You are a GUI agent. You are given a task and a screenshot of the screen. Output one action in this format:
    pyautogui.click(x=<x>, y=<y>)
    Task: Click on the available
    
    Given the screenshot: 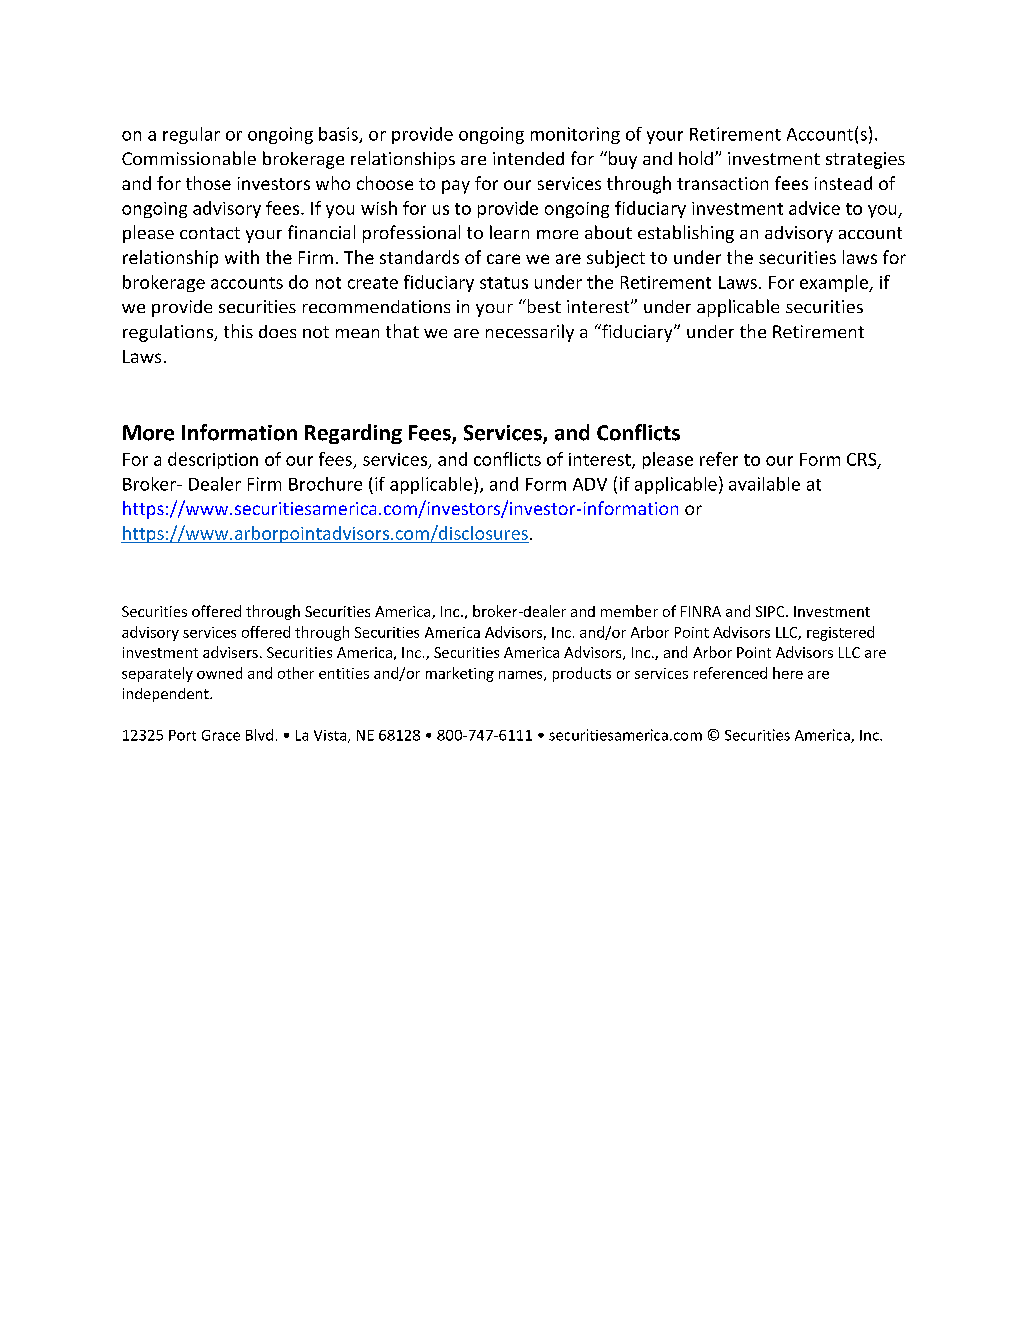 What is the action you would take?
    pyautogui.click(x=764, y=484)
